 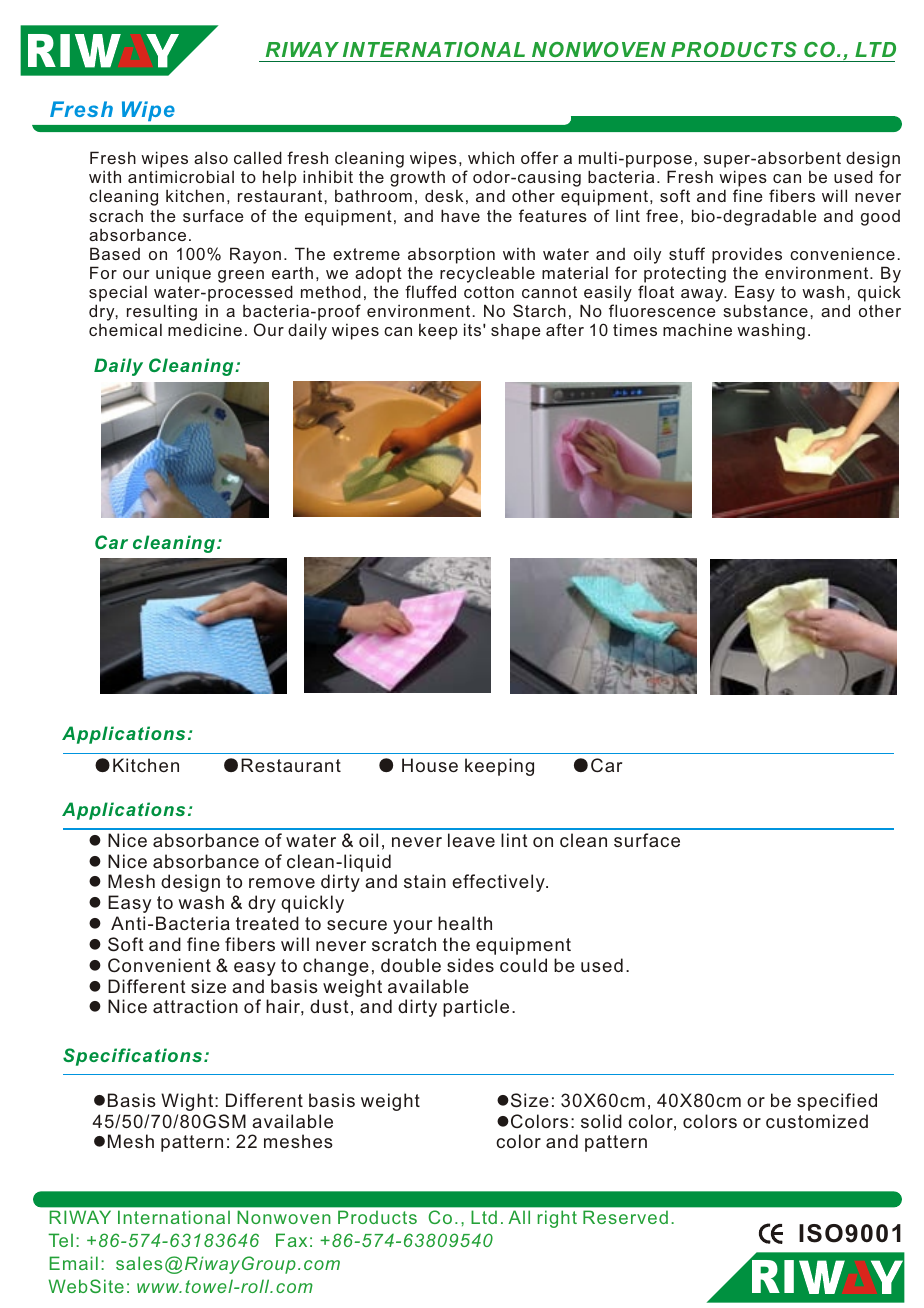 What do you see at coordinates (747, 255) in the document?
I see `provides` at bounding box center [747, 255].
